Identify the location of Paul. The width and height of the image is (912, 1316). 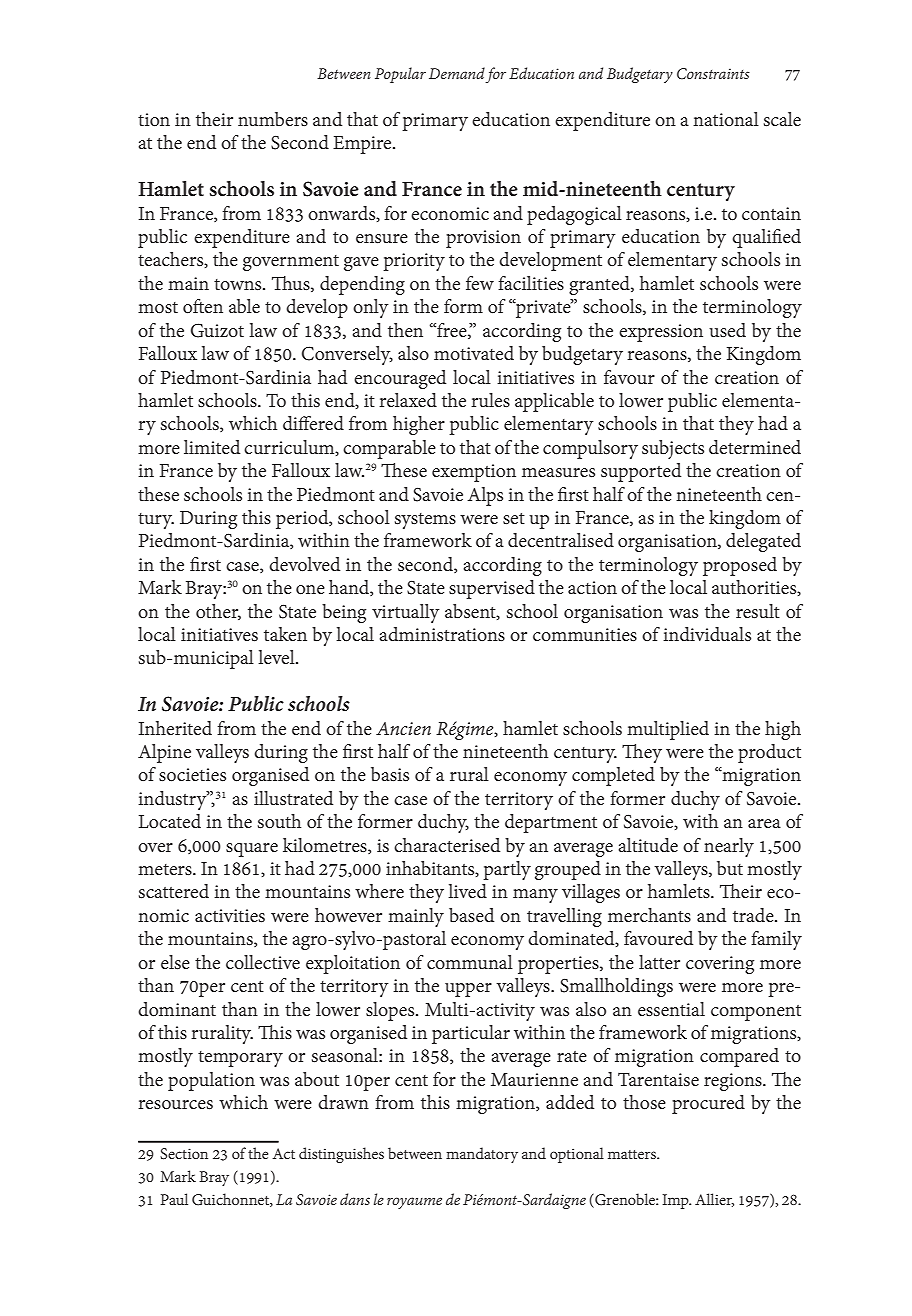
(174, 1199).
